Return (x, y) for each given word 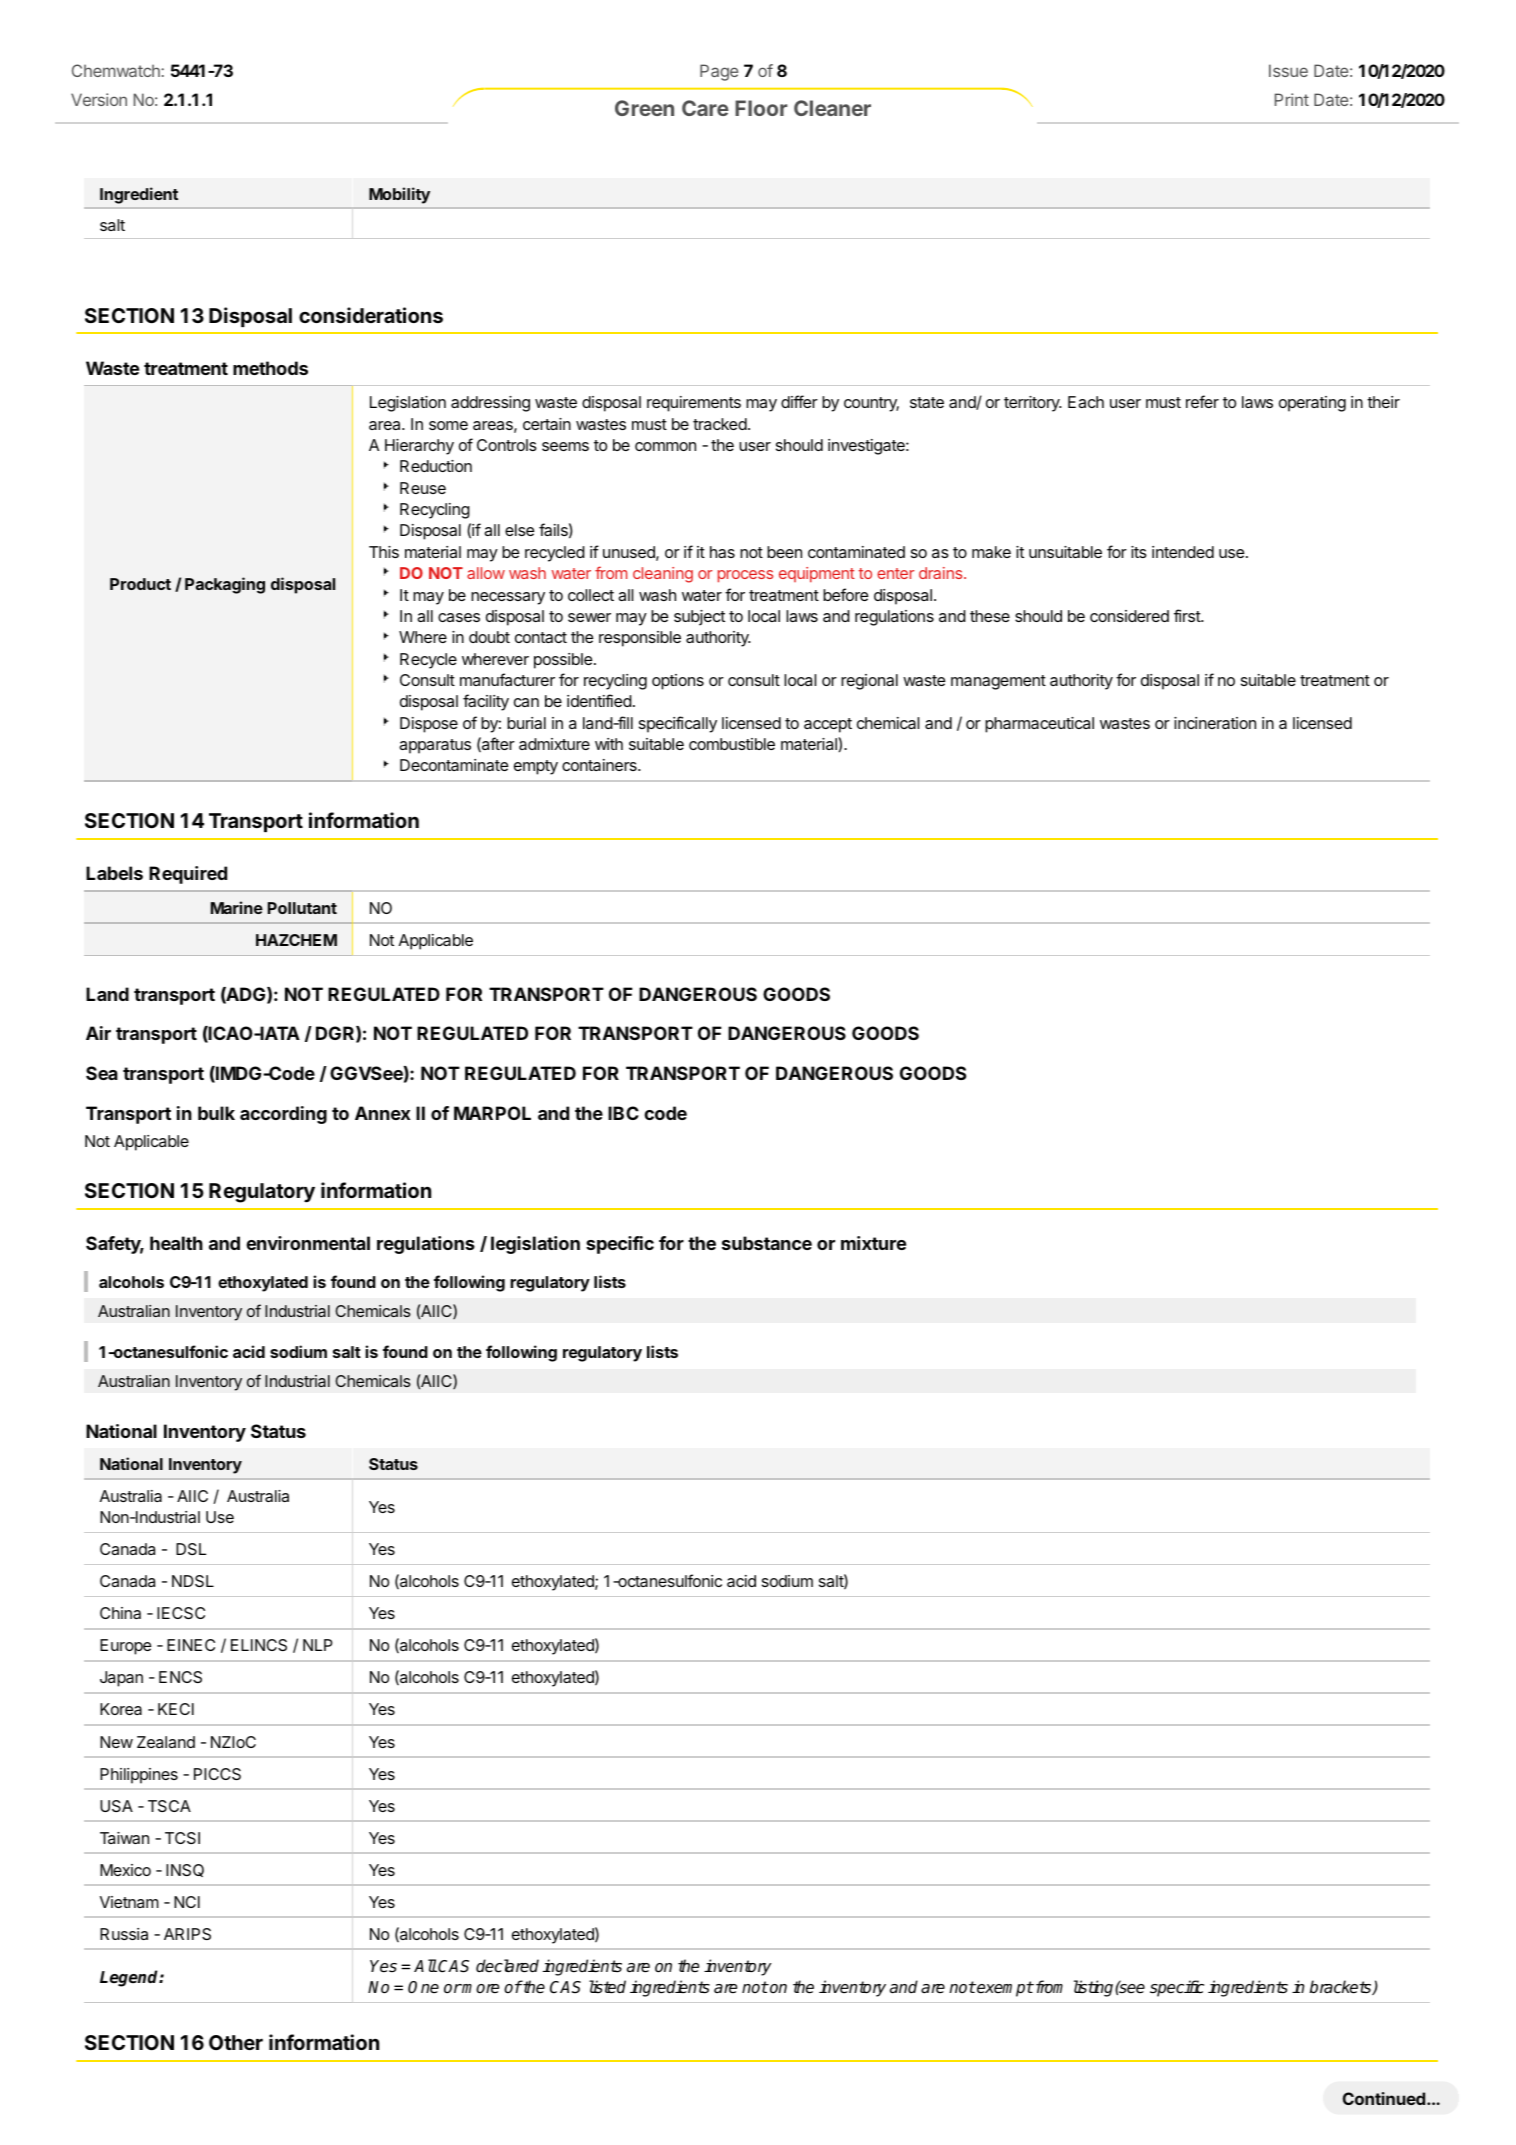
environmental (308, 1243)
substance (767, 1243)
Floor (761, 108)
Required (188, 875)
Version (99, 99)
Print (1292, 99)
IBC (623, 1113)
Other (236, 2042)
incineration (1215, 723)
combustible (732, 744)
